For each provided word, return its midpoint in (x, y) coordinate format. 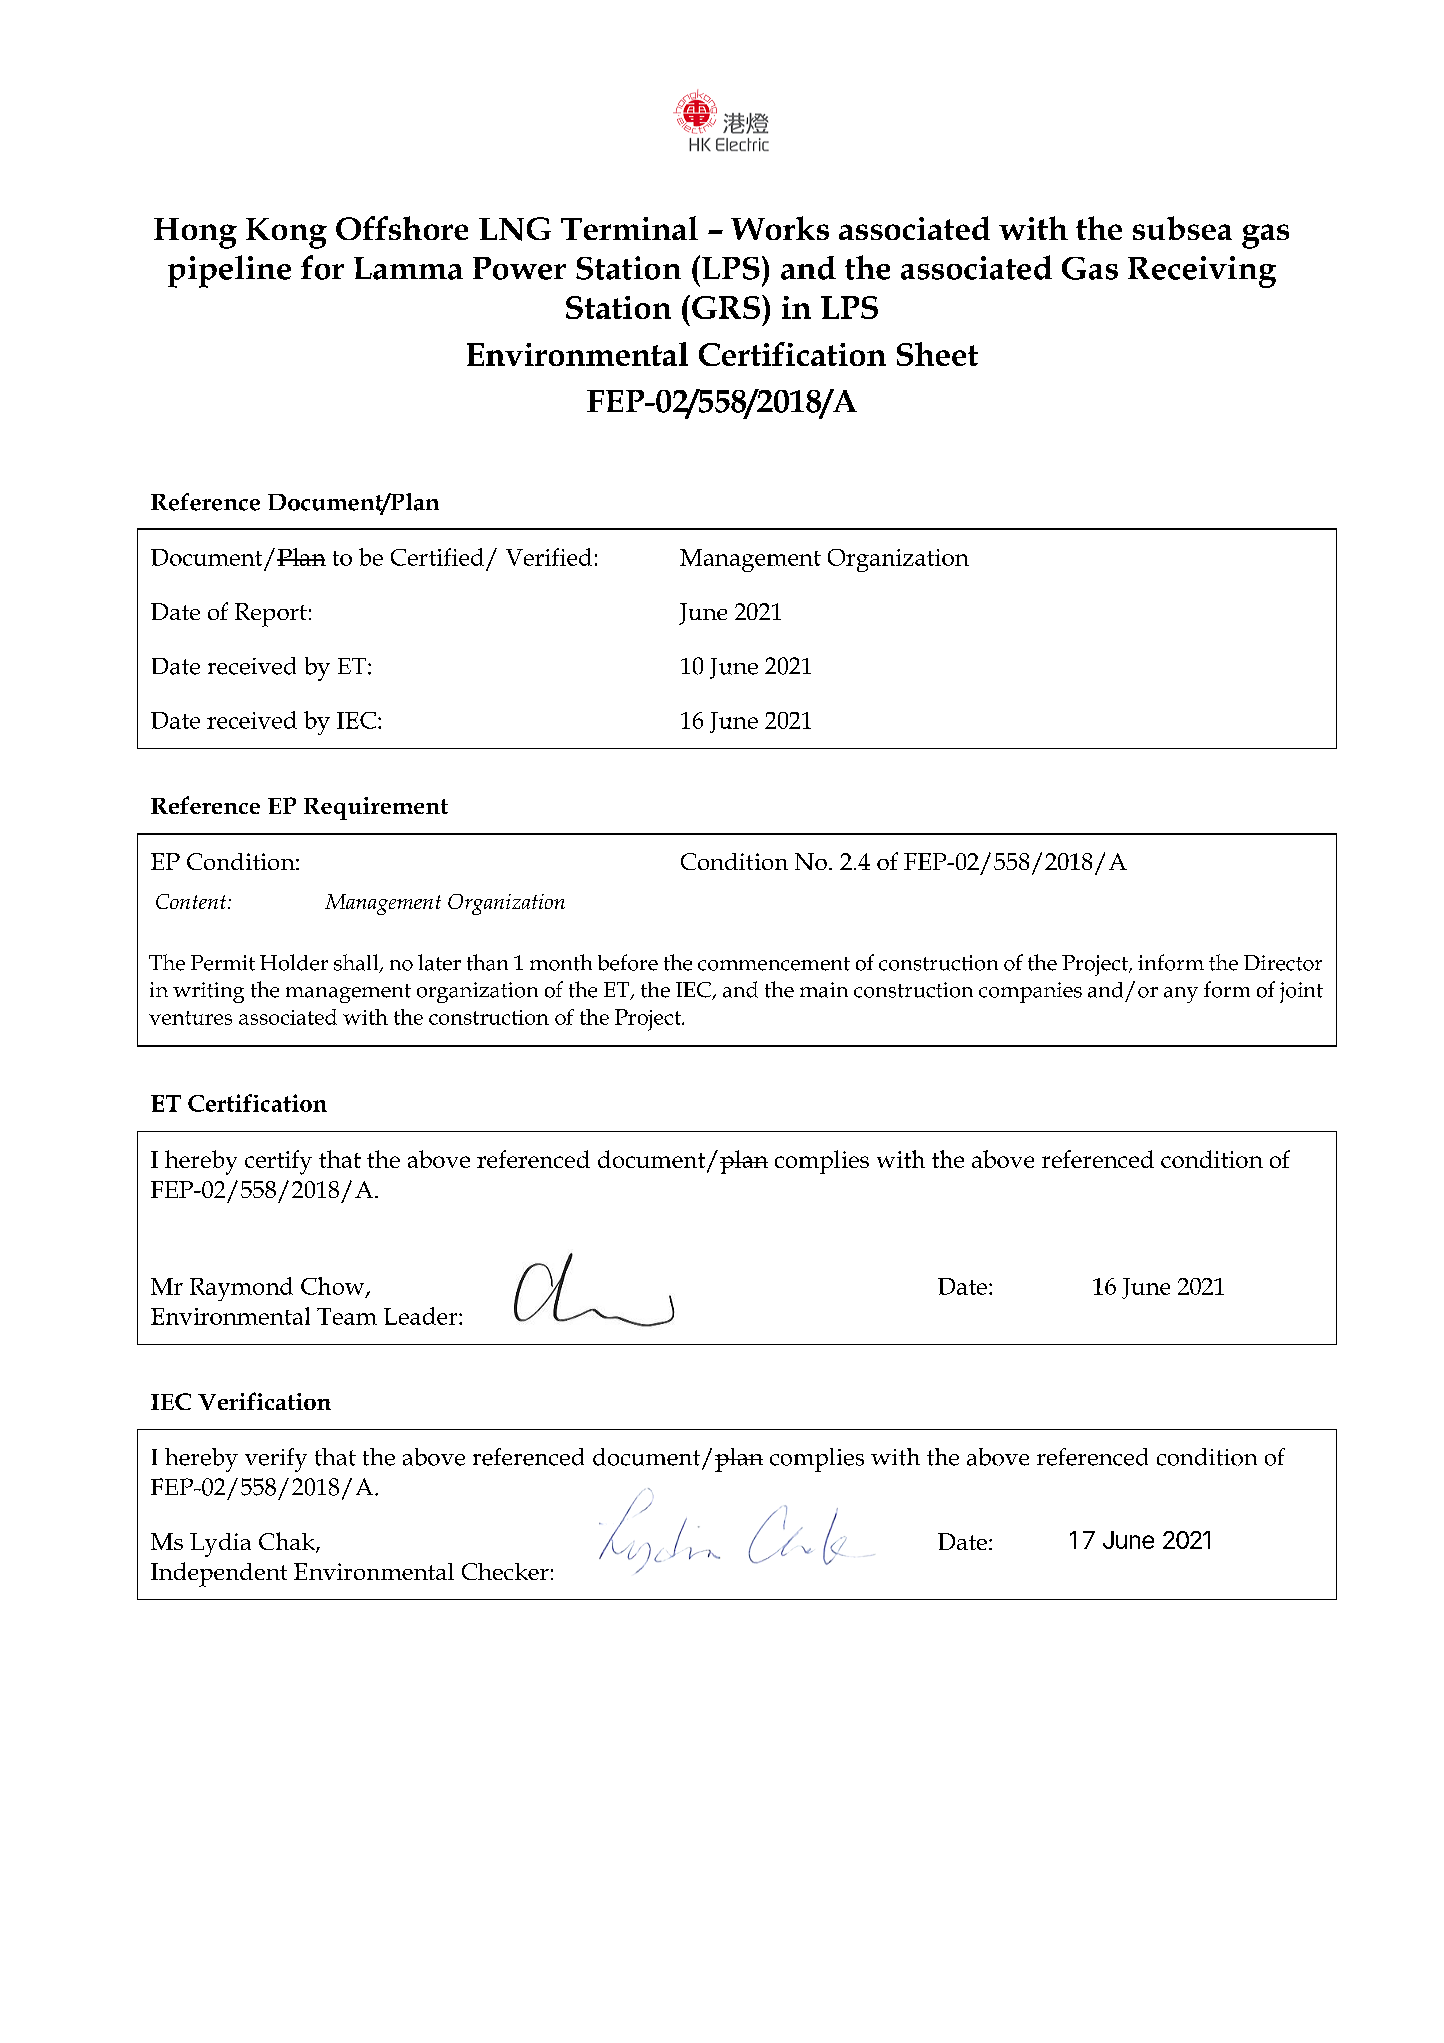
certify (278, 1162)
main (824, 990)
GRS (727, 307)
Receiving (1202, 272)
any (1181, 995)
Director (1283, 963)
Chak (288, 1542)
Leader (422, 1316)
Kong (286, 233)
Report (271, 615)
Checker (505, 1571)
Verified (549, 557)
